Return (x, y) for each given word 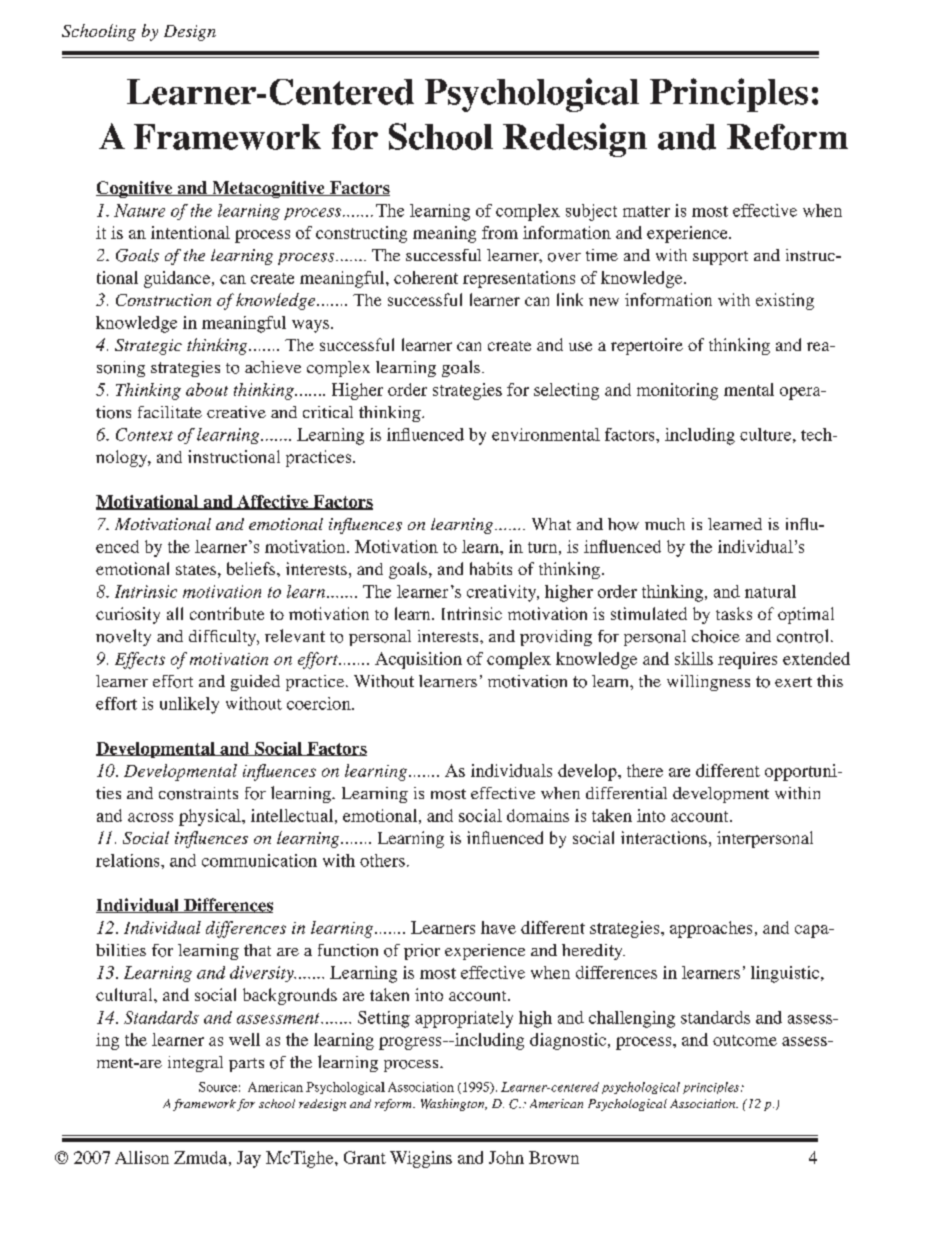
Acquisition (418, 660)
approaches (711, 929)
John (506, 1157)
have (498, 927)
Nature (139, 210)
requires (747, 660)
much (665, 524)
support (720, 258)
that (257, 950)
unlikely (189, 705)
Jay (249, 1159)
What (551, 524)
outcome (745, 1040)
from (500, 232)
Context (144, 434)
